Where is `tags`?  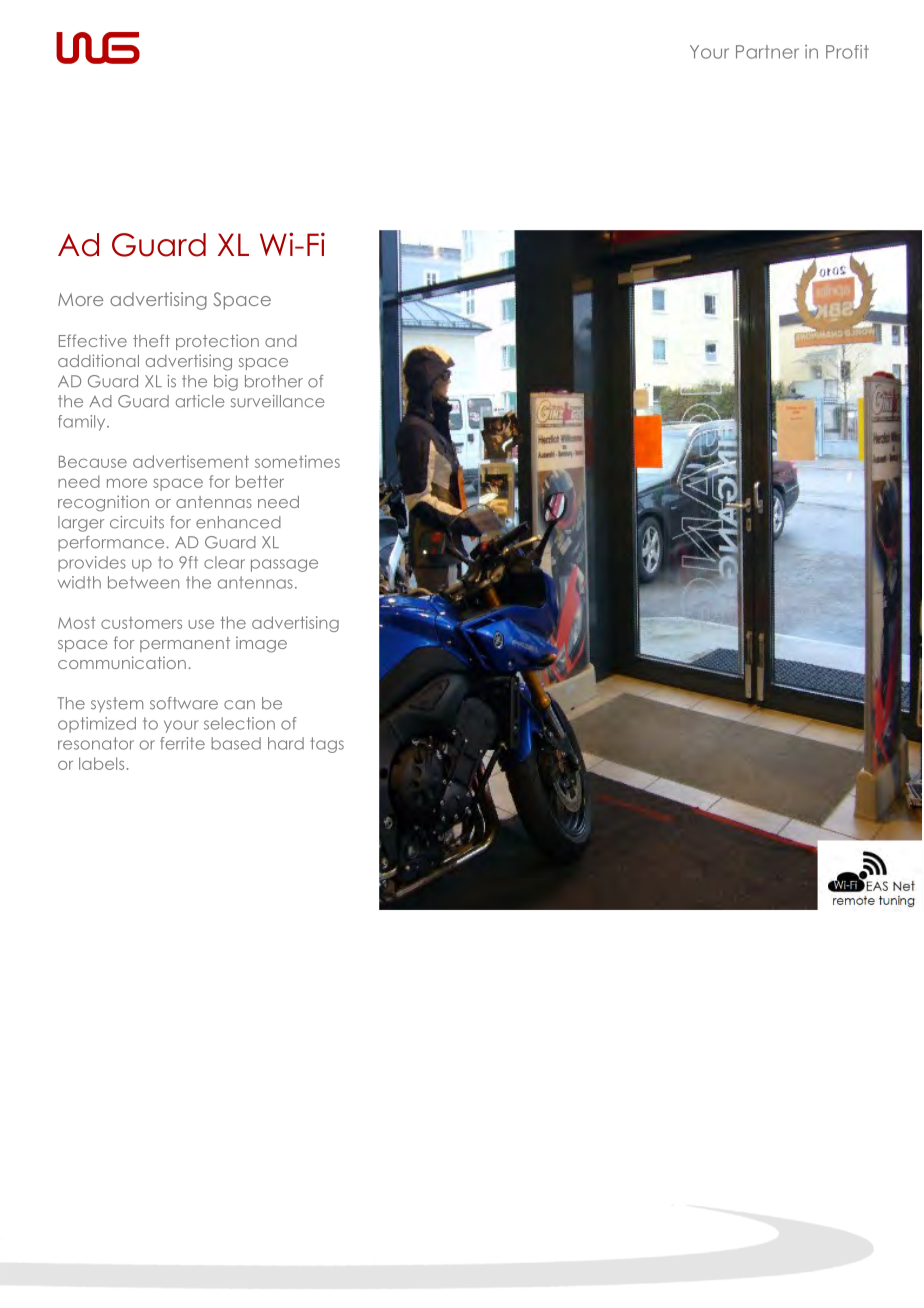
tags is located at coordinates (327, 745).
